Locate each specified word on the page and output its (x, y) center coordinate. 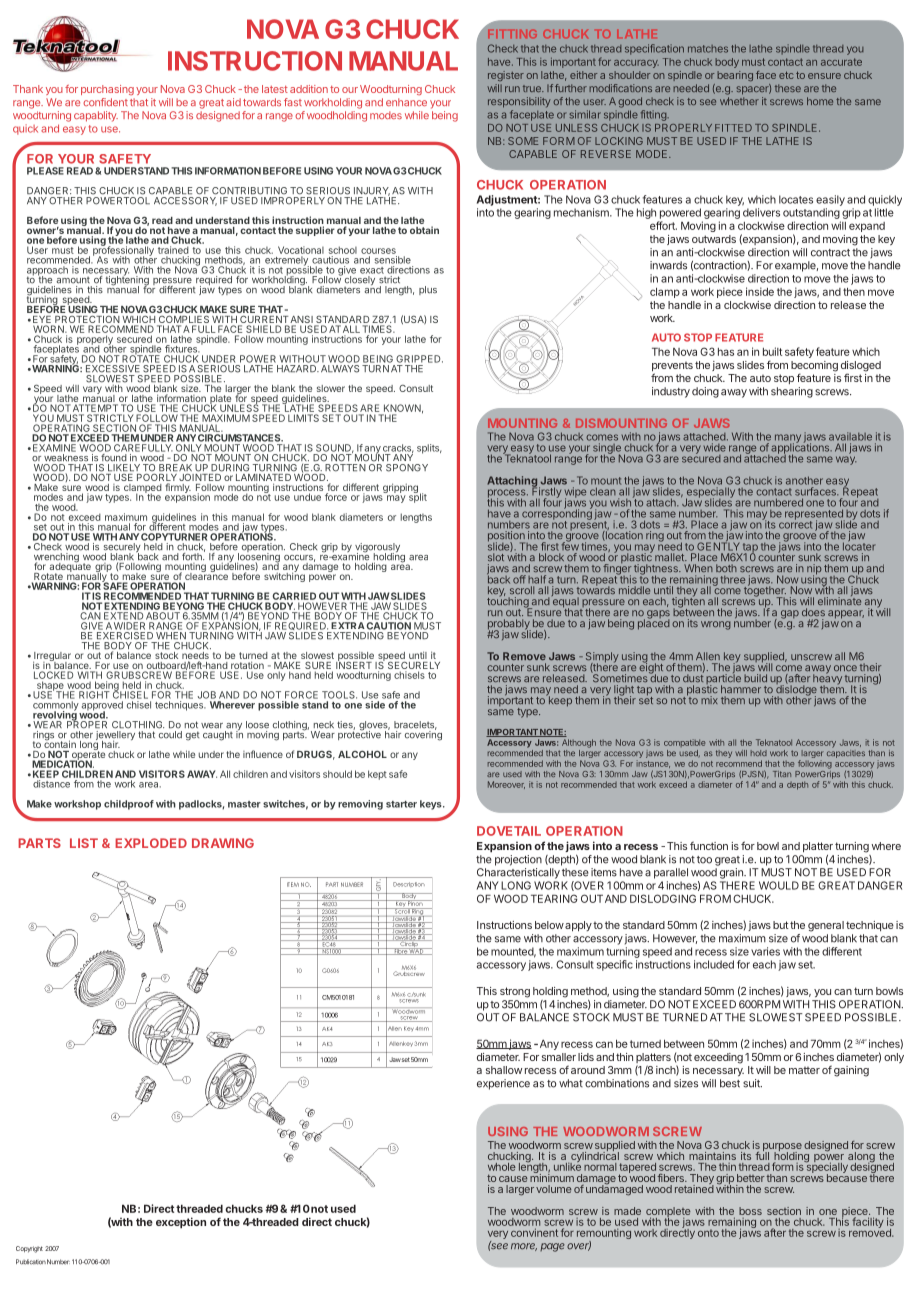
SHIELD (263, 329)
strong (515, 992)
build (755, 678)
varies (765, 951)
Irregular (52, 658)
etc (786, 75)
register (506, 76)
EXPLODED (151, 843)
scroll (522, 590)
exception (181, 1223)
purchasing (107, 90)
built (772, 351)
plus (428, 290)
